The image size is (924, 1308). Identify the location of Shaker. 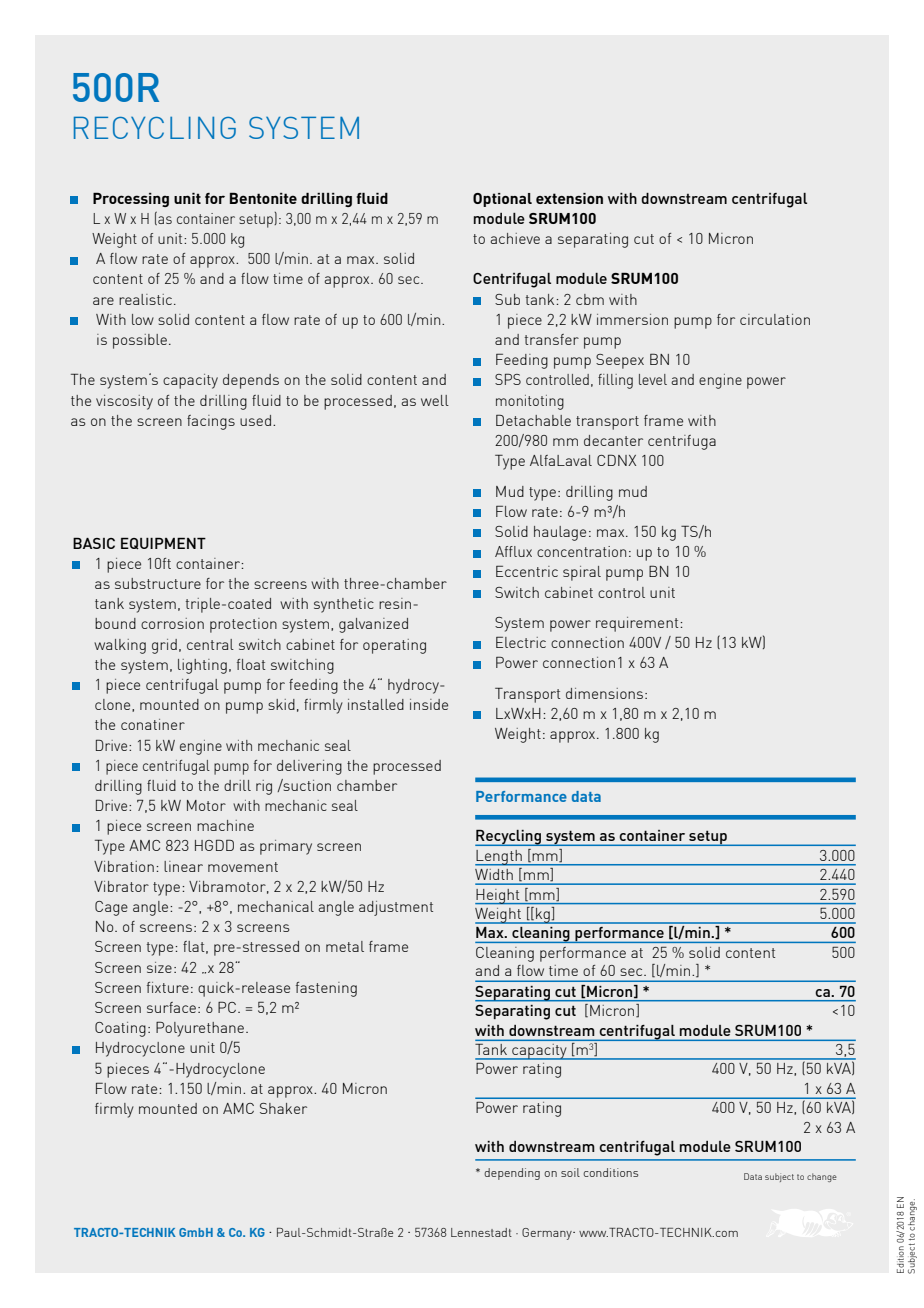
(283, 1108).
